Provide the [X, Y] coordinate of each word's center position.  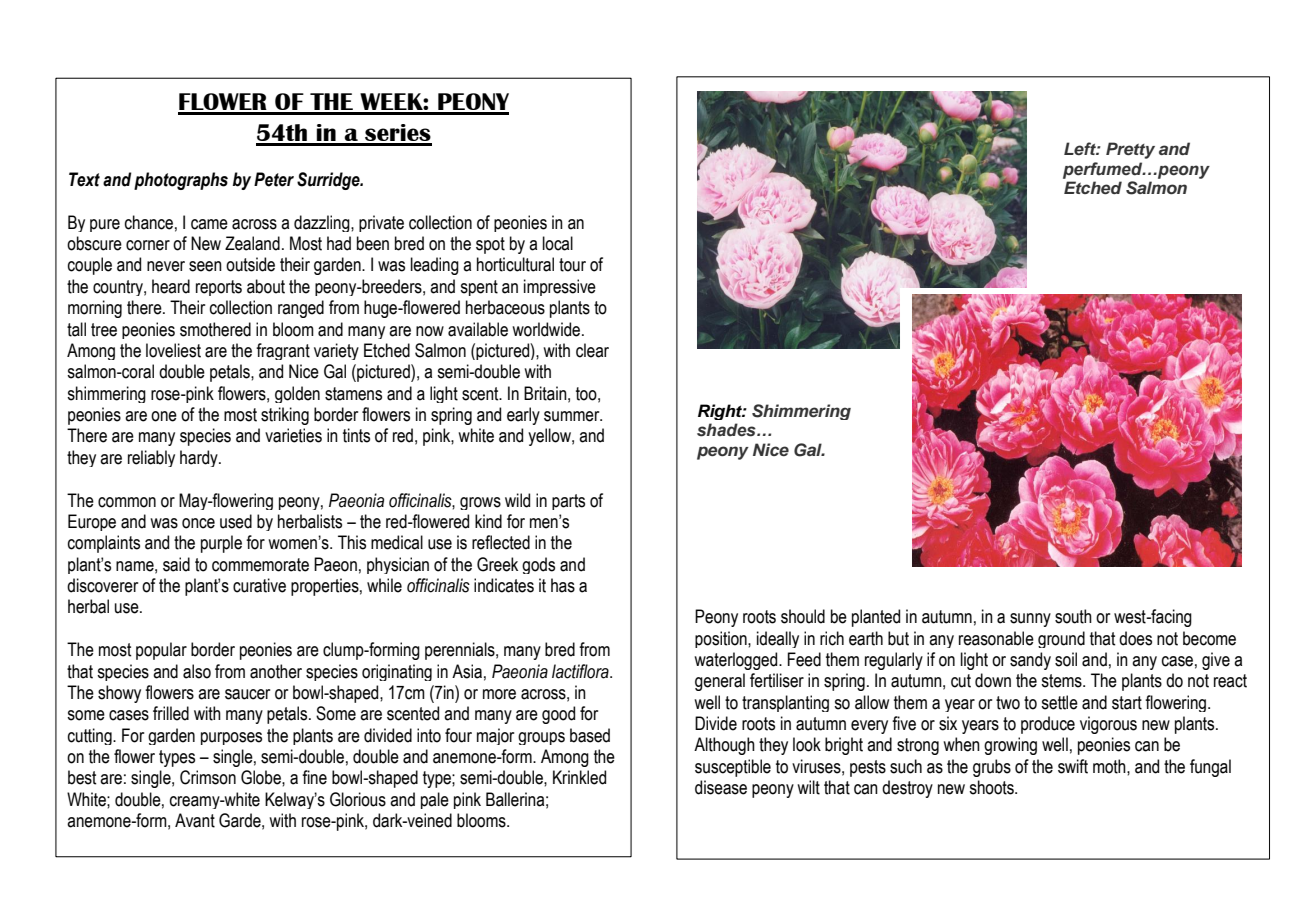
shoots [992, 787]
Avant [195, 820]
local [558, 243]
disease [721, 787]
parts [568, 502]
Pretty [1130, 150]
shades [727, 430]
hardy [200, 458]
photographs [181, 181]
